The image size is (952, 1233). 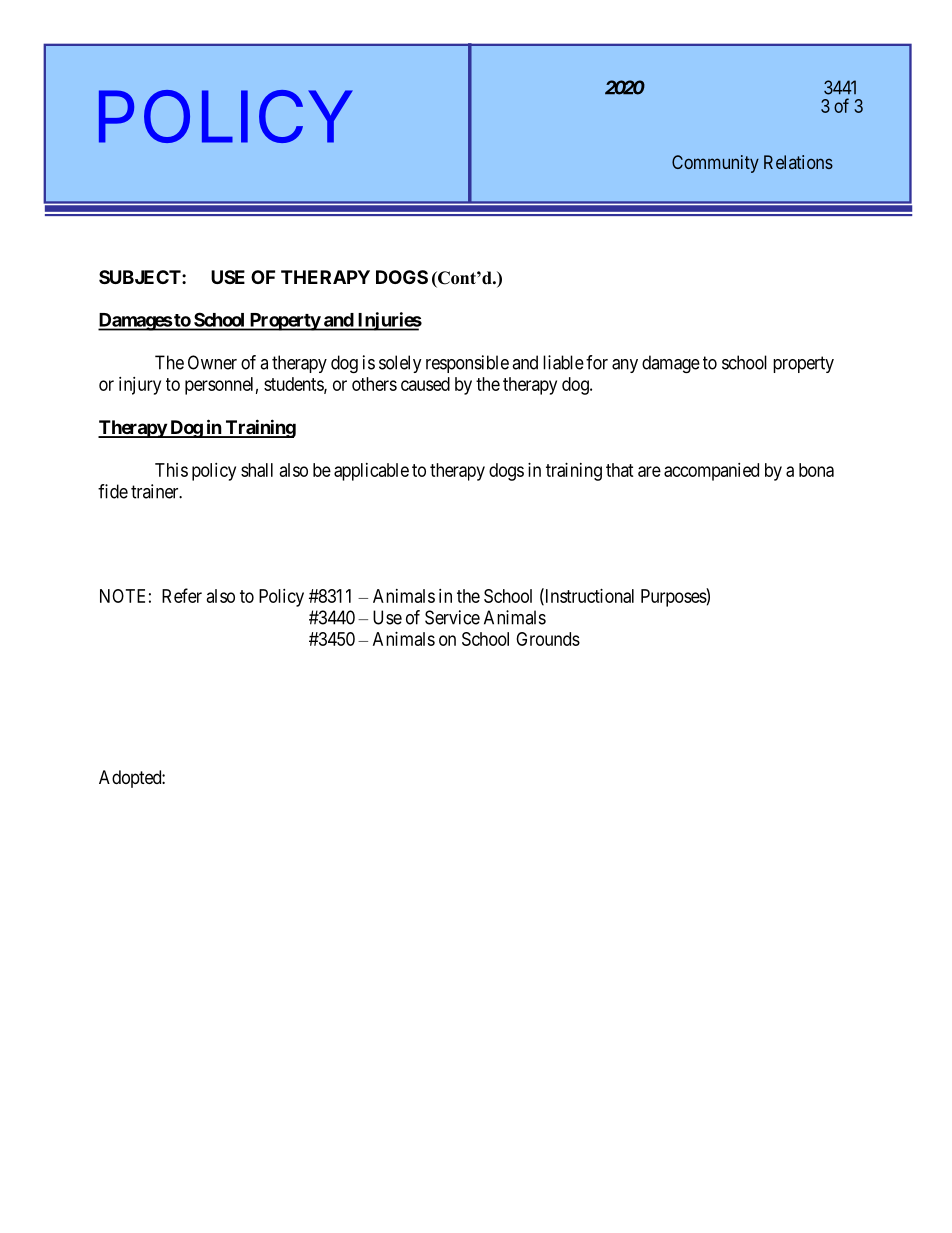 What do you see at coordinates (140, 386) in the image?
I see `injury` at bounding box center [140, 386].
